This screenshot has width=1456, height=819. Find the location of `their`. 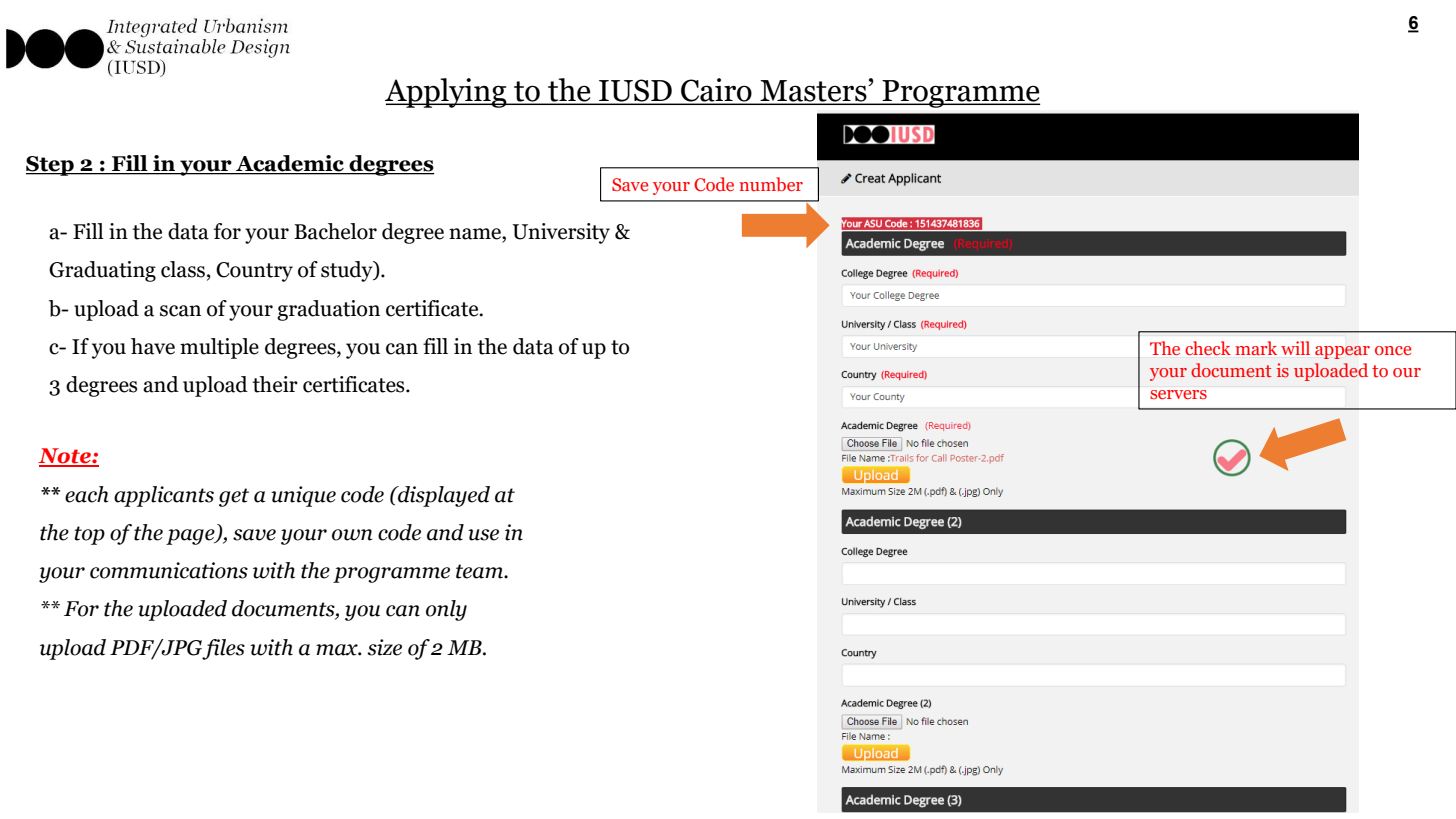

their is located at coordinates (275, 384).
